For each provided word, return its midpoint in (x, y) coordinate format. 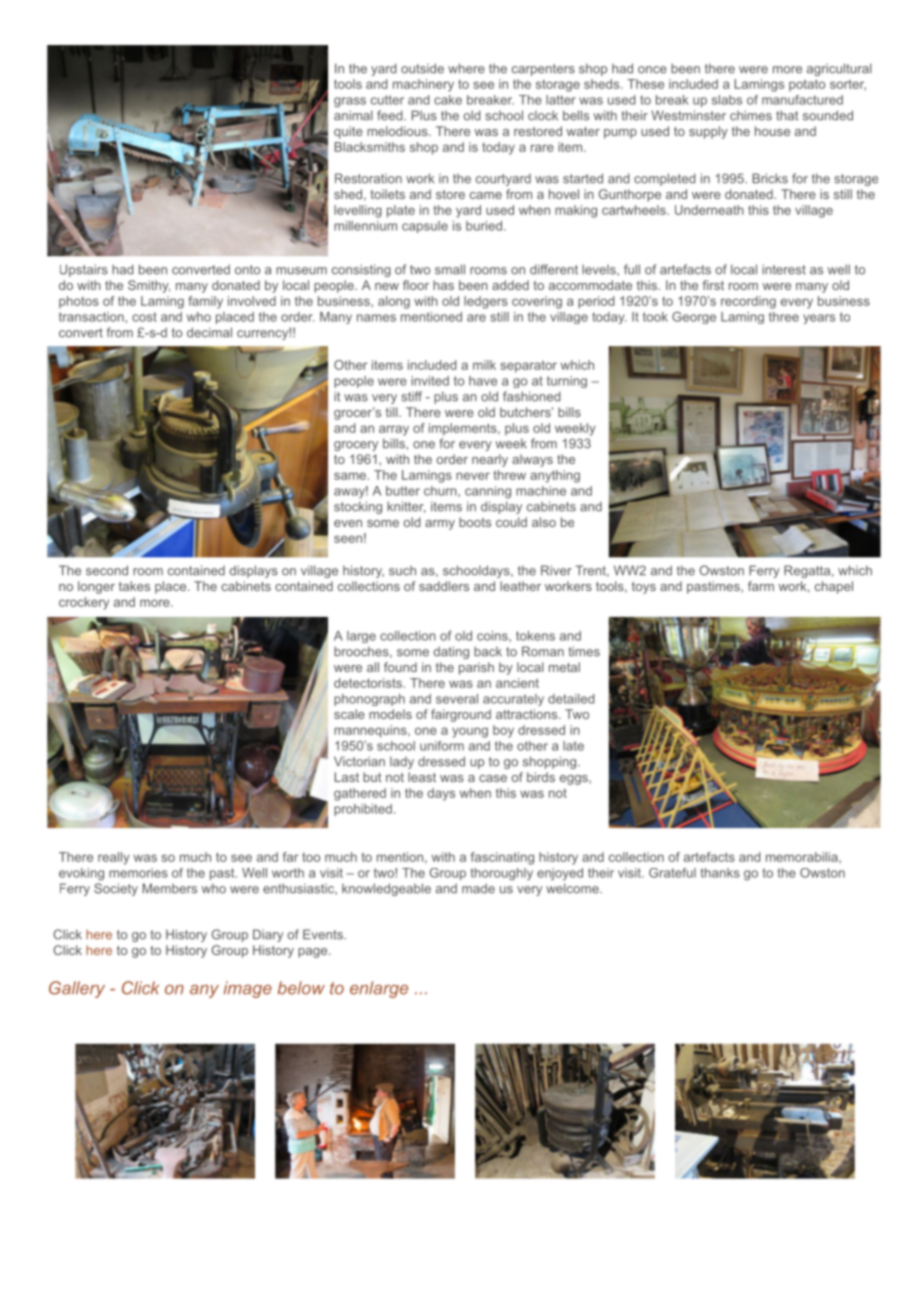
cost (144, 317)
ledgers (486, 302)
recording (748, 302)
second (107, 570)
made (478, 888)
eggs (575, 780)
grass (350, 102)
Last (347, 777)
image (247, 989)
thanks (720, 873)
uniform (442, 746)
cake (448, 100)
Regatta (807, 571)
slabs (727, 100)
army (440, 525)
